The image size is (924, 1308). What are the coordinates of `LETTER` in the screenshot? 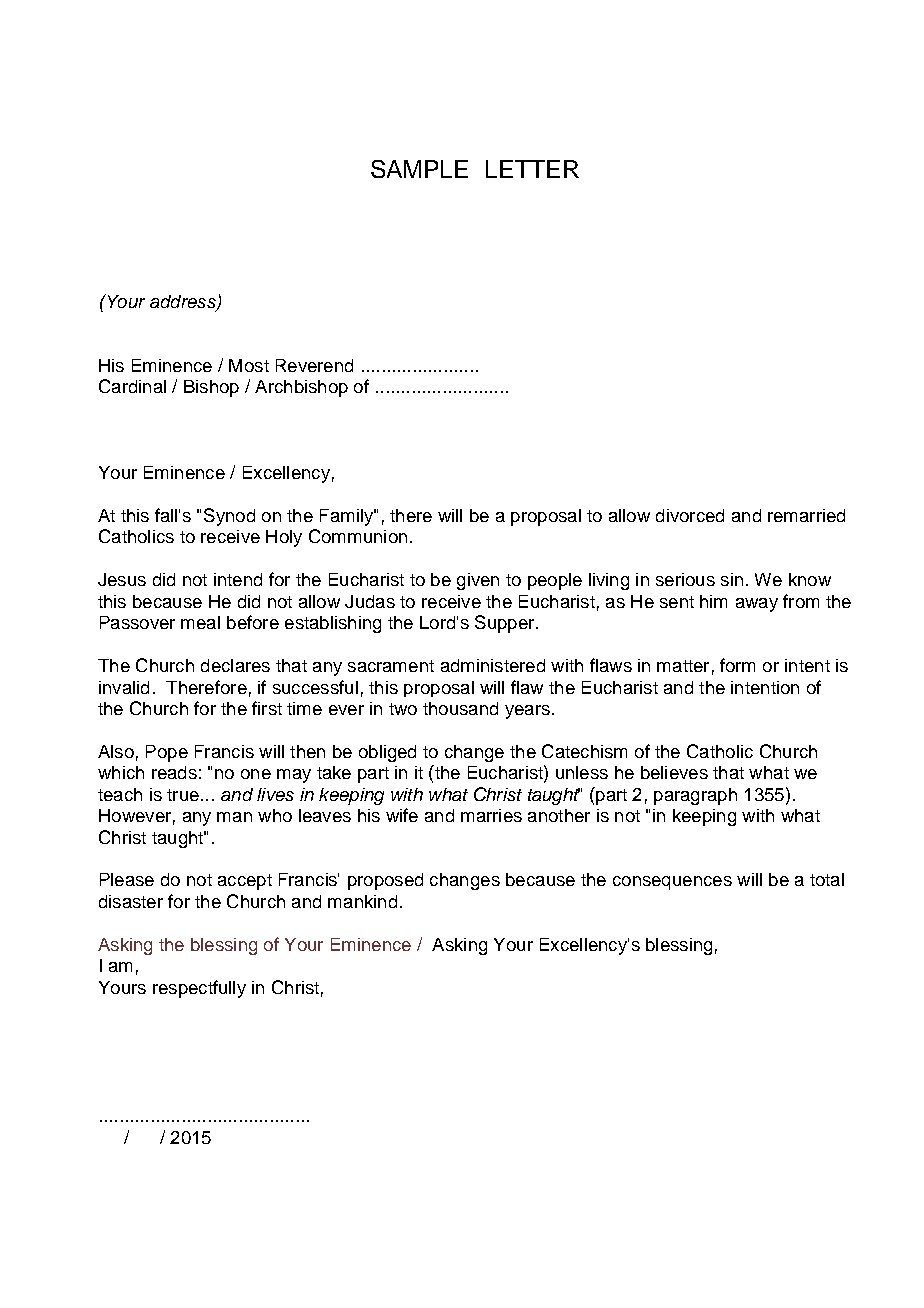 It's located at (532, 169).
